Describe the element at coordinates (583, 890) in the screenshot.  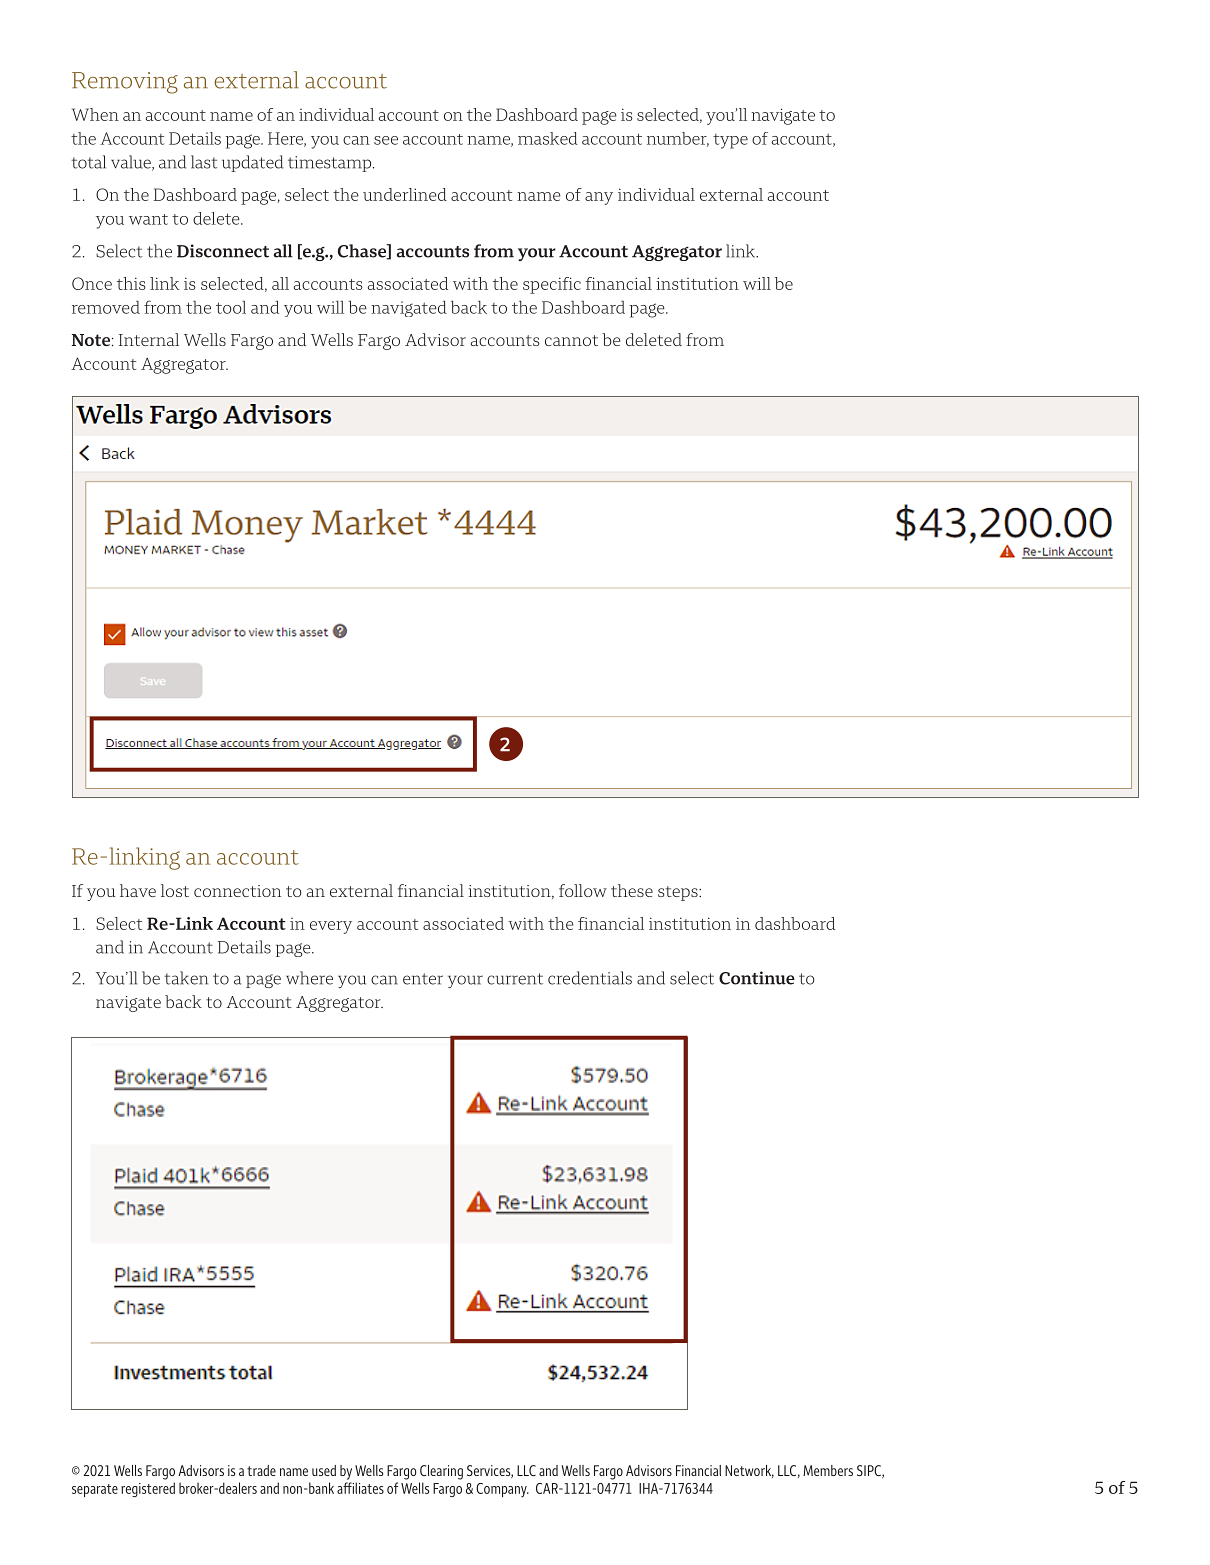
I see `follow` at that location.
